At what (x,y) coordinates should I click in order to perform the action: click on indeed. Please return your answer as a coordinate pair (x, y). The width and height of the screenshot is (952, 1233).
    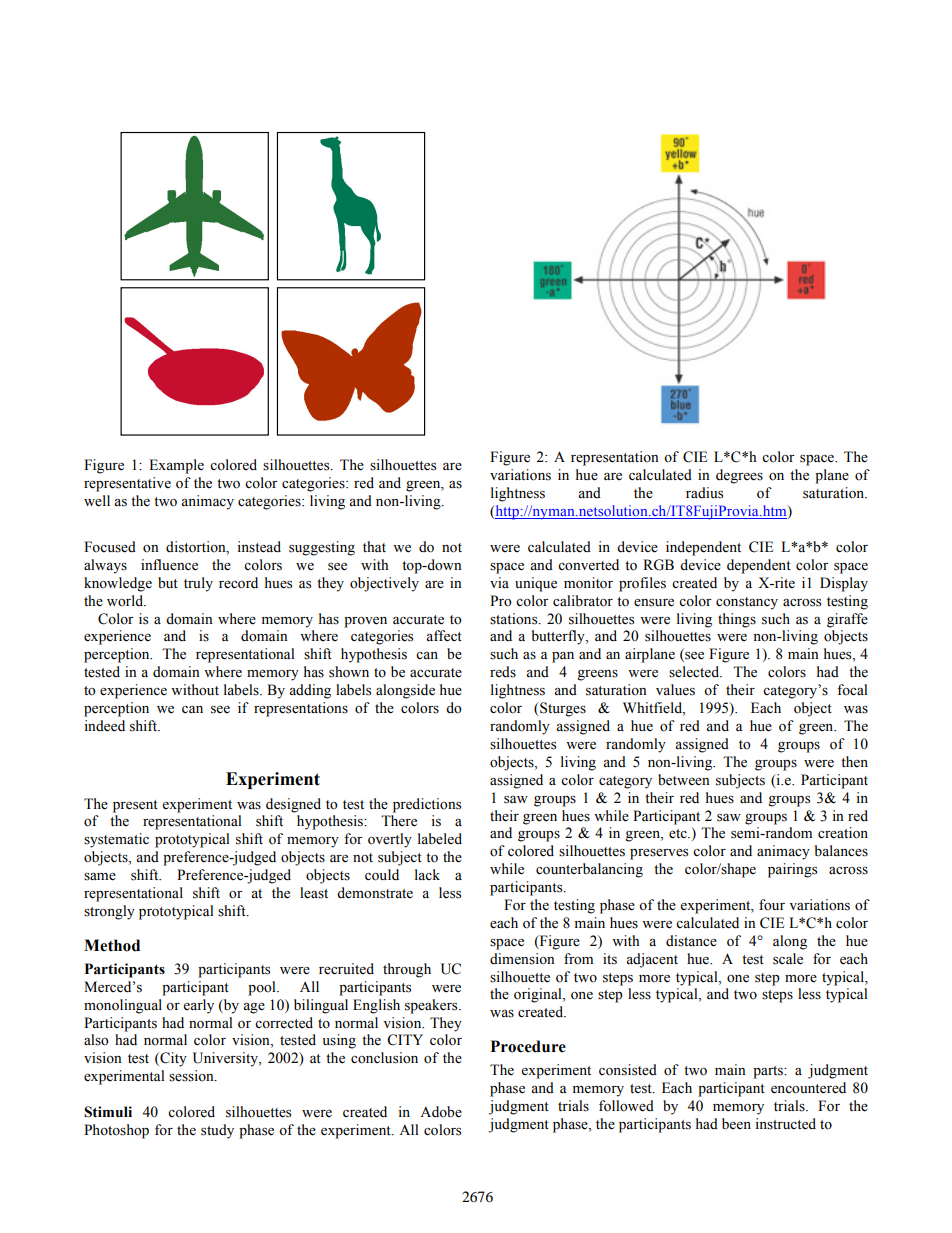
    Looking at the image, I should click on (104, 726).
